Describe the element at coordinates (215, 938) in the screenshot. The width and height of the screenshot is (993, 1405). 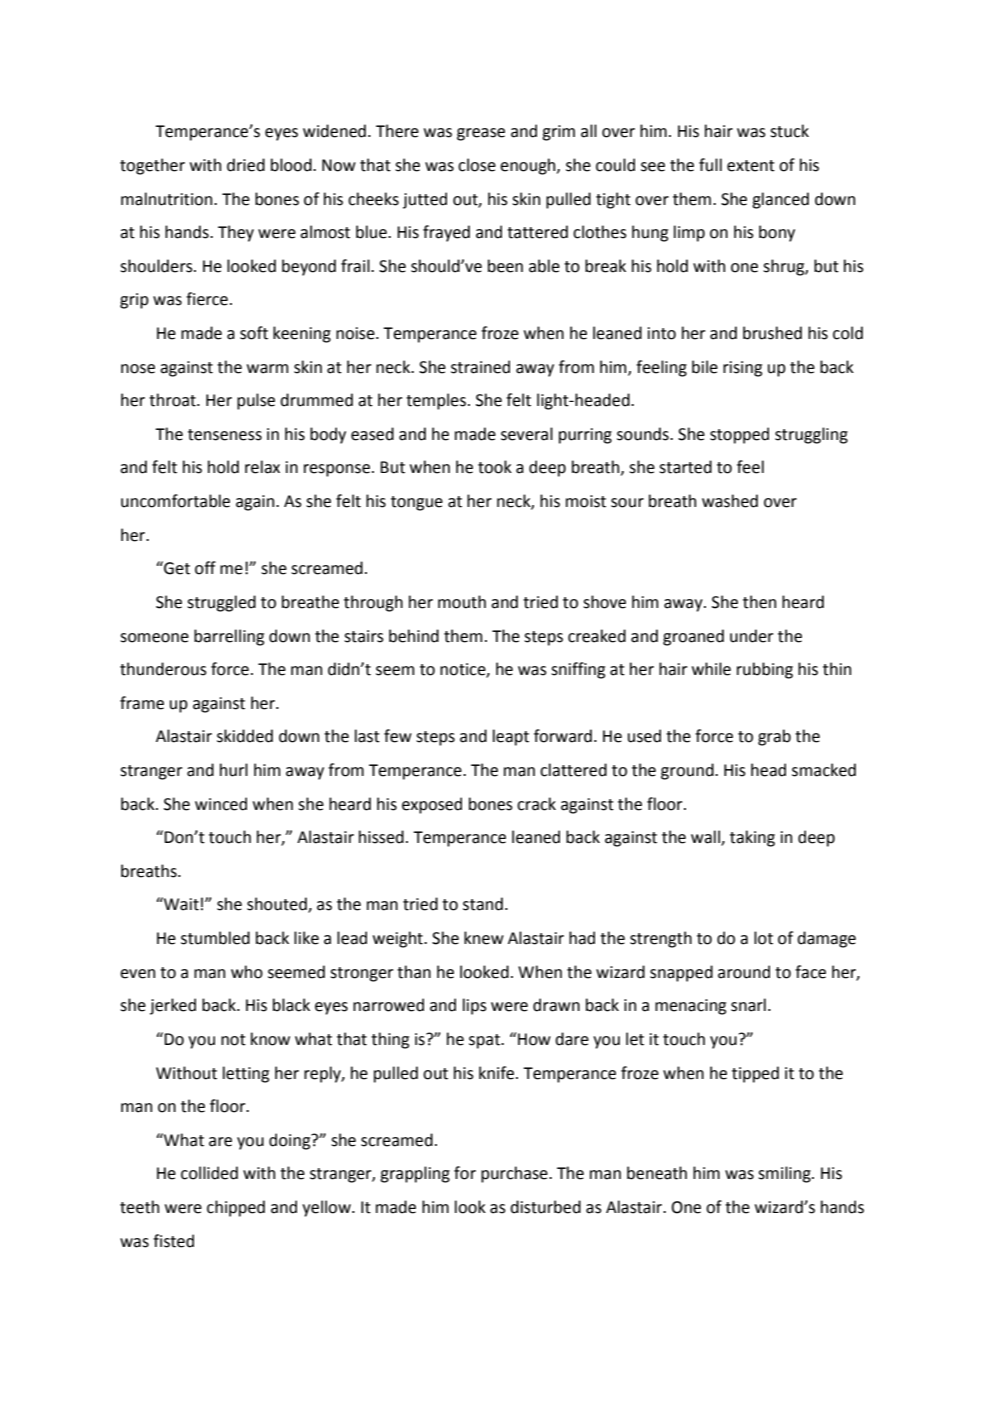
I see `stumbled` at that location.
